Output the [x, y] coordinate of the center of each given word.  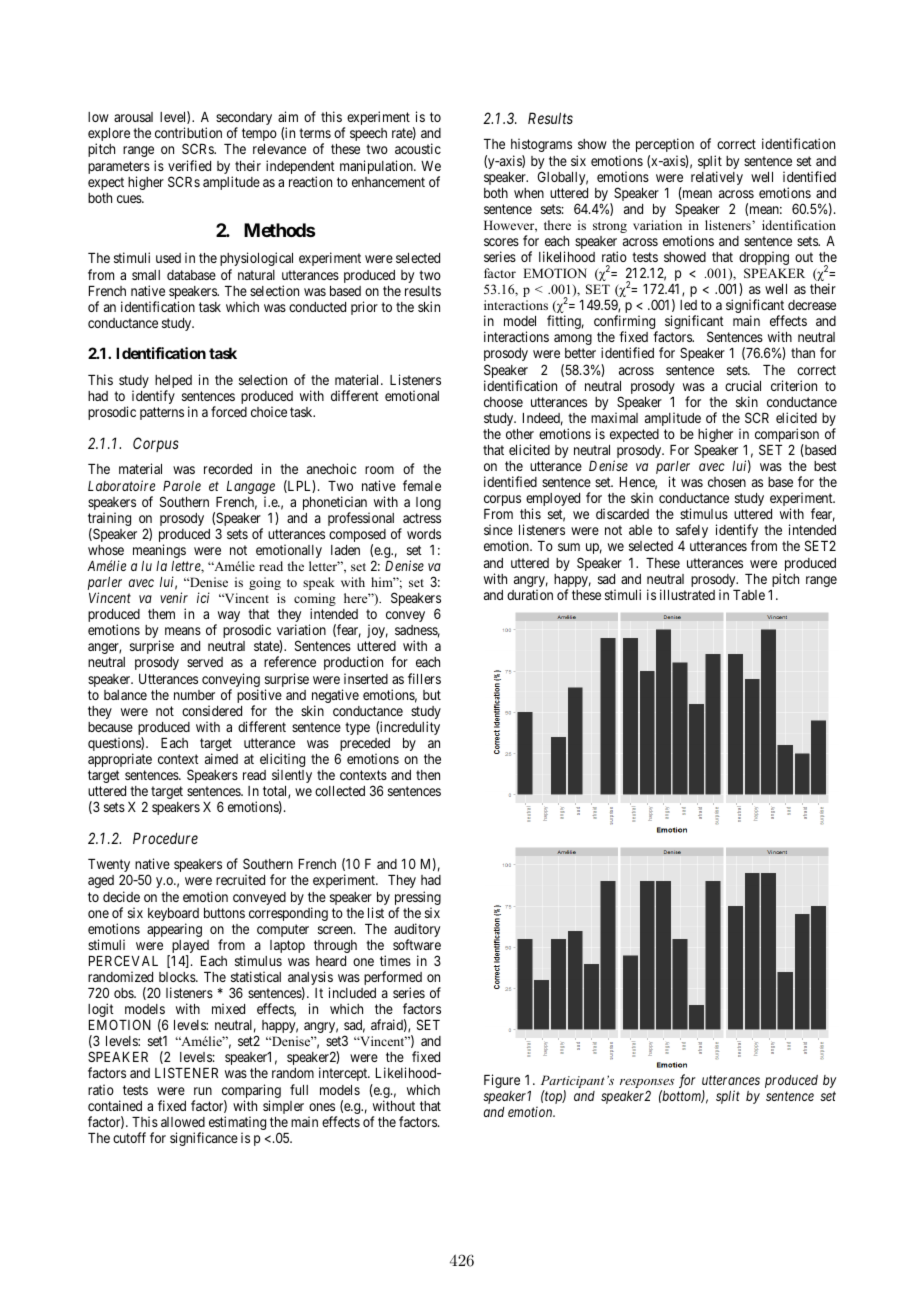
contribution [188, 132]
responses [647, 1085]
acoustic [418, 148]
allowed [183, 1122]
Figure [502, 1081]
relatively [717, 178]
